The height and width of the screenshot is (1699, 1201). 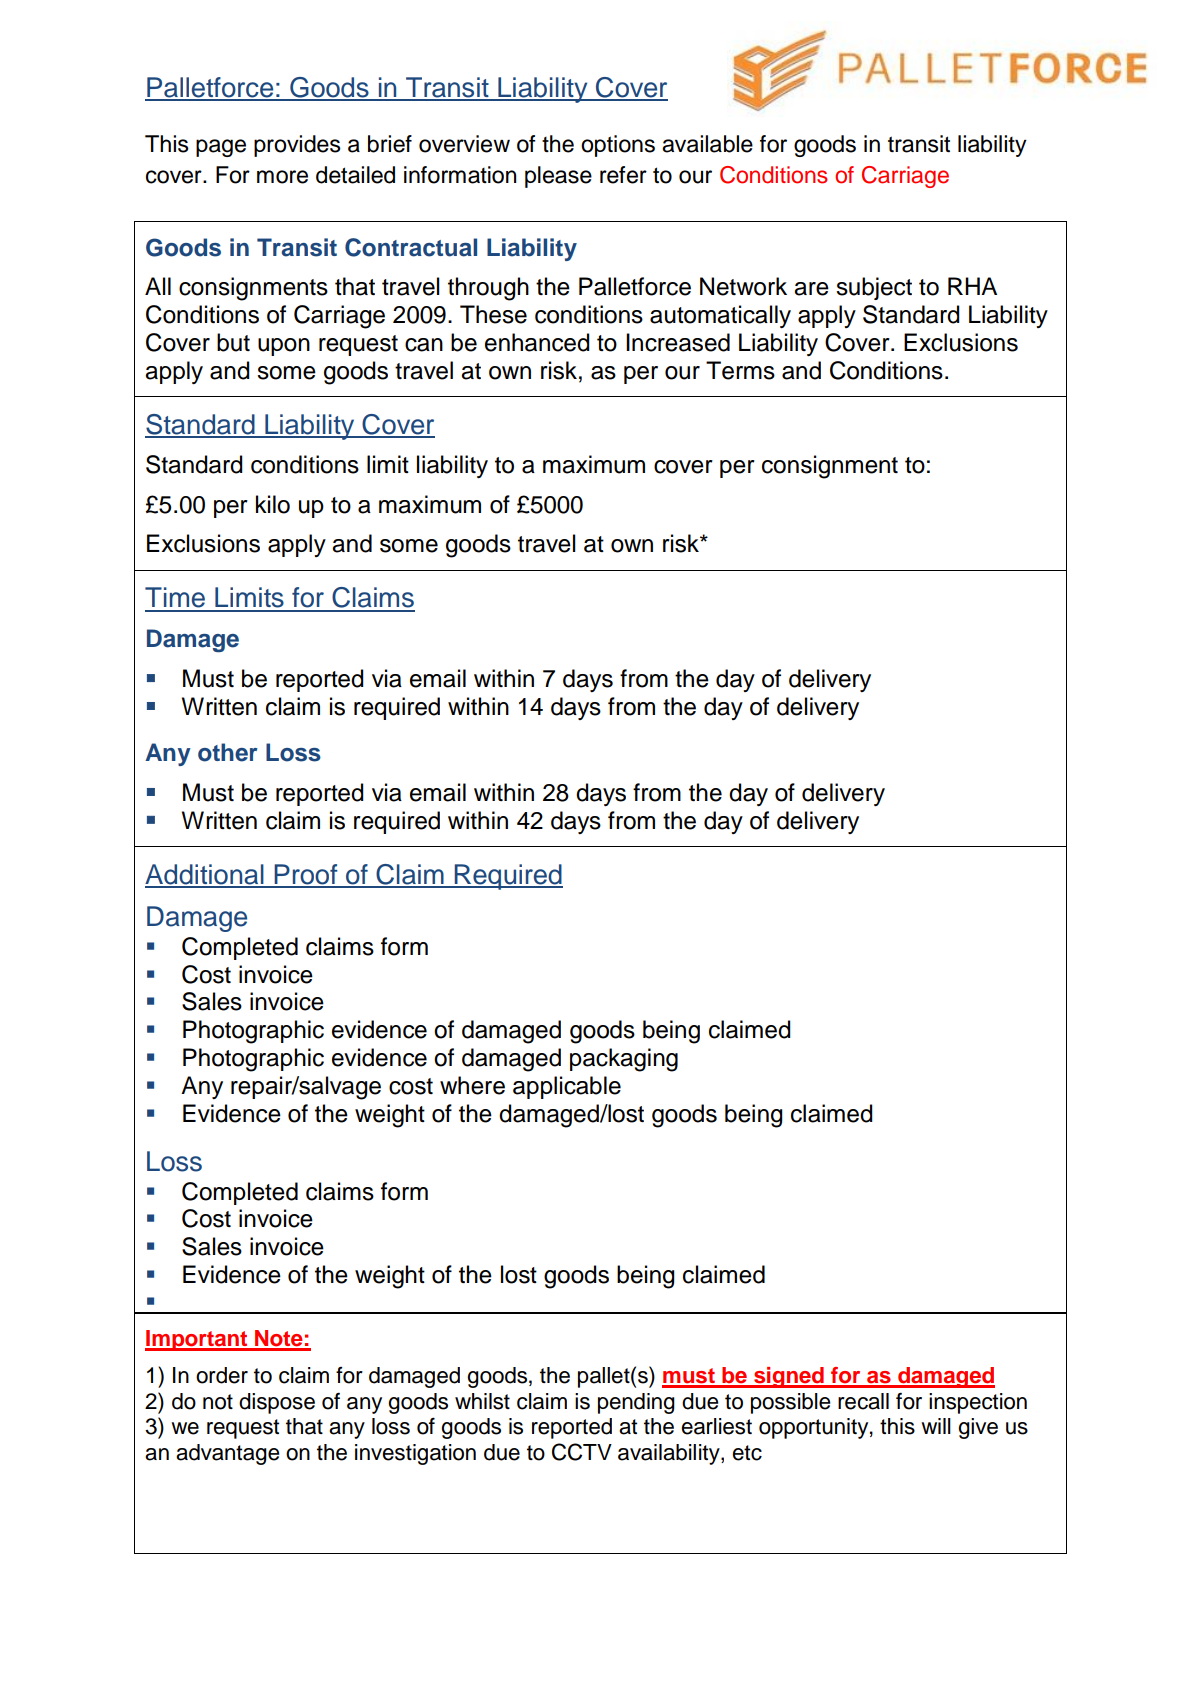 What do you see at coordinates (277, 1403) in the screenshot?
I see `dispose` at bounding box center [277, 1403].
